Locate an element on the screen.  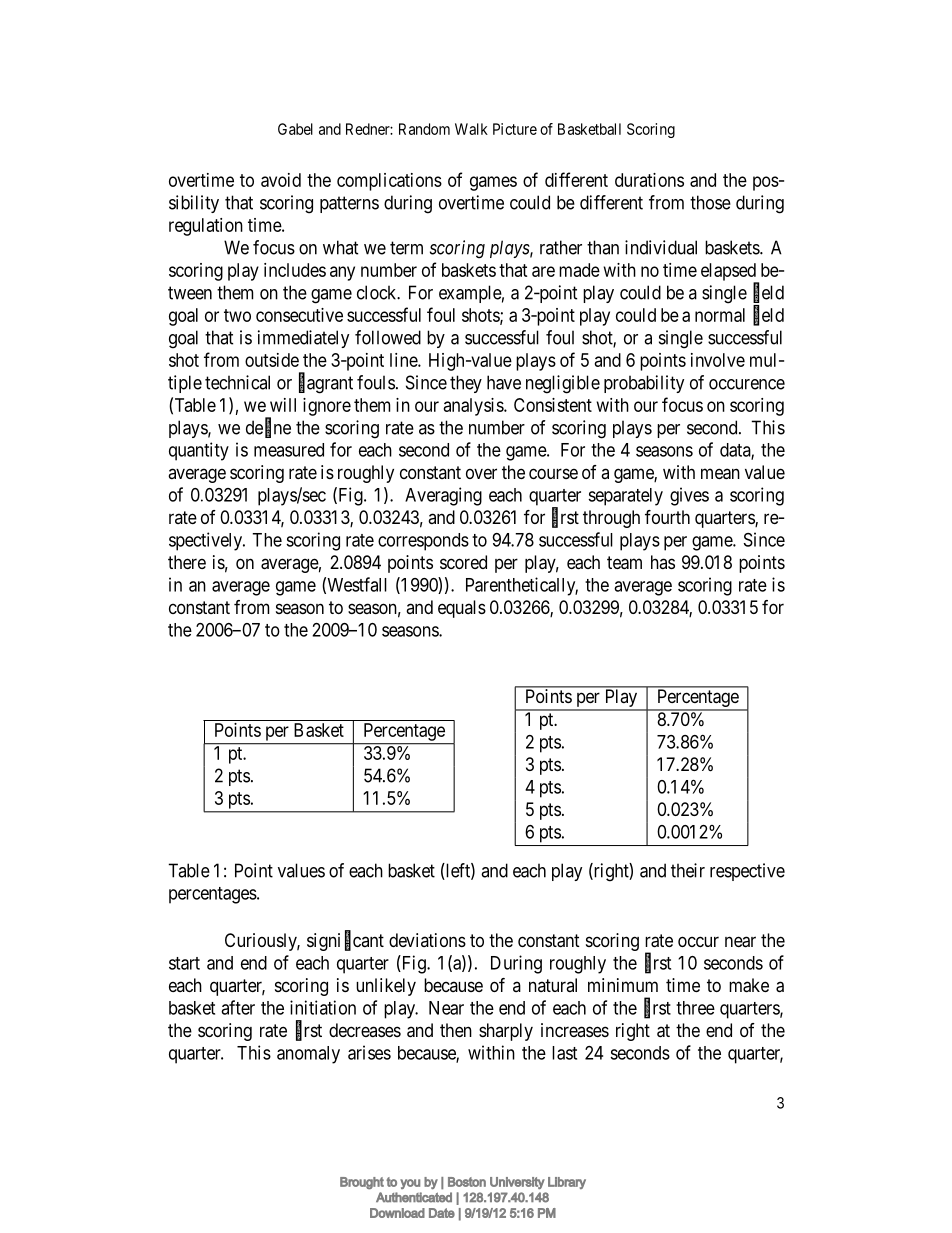
has is located at coordinates (663, 562).
